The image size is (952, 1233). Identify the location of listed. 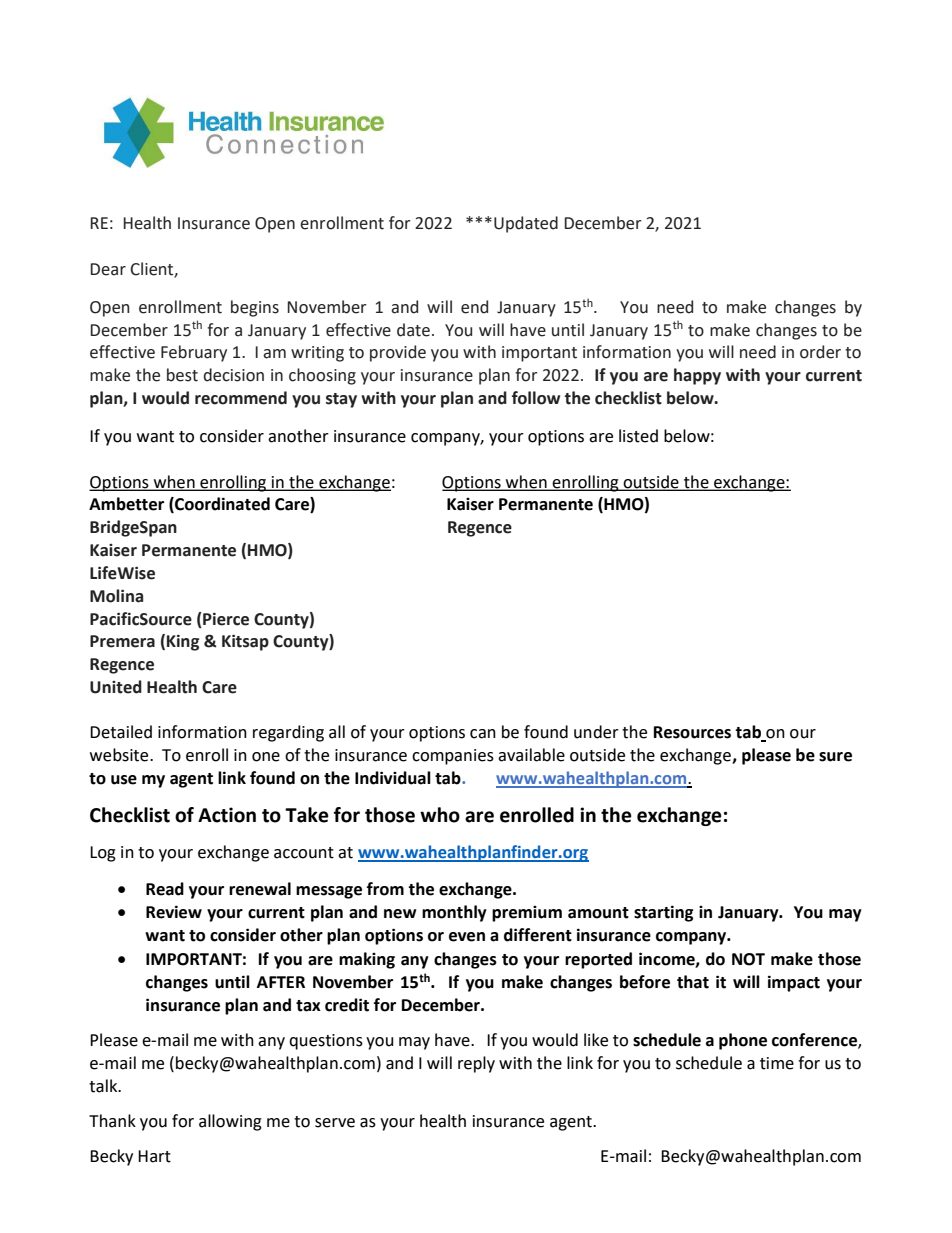
(638, 436).
